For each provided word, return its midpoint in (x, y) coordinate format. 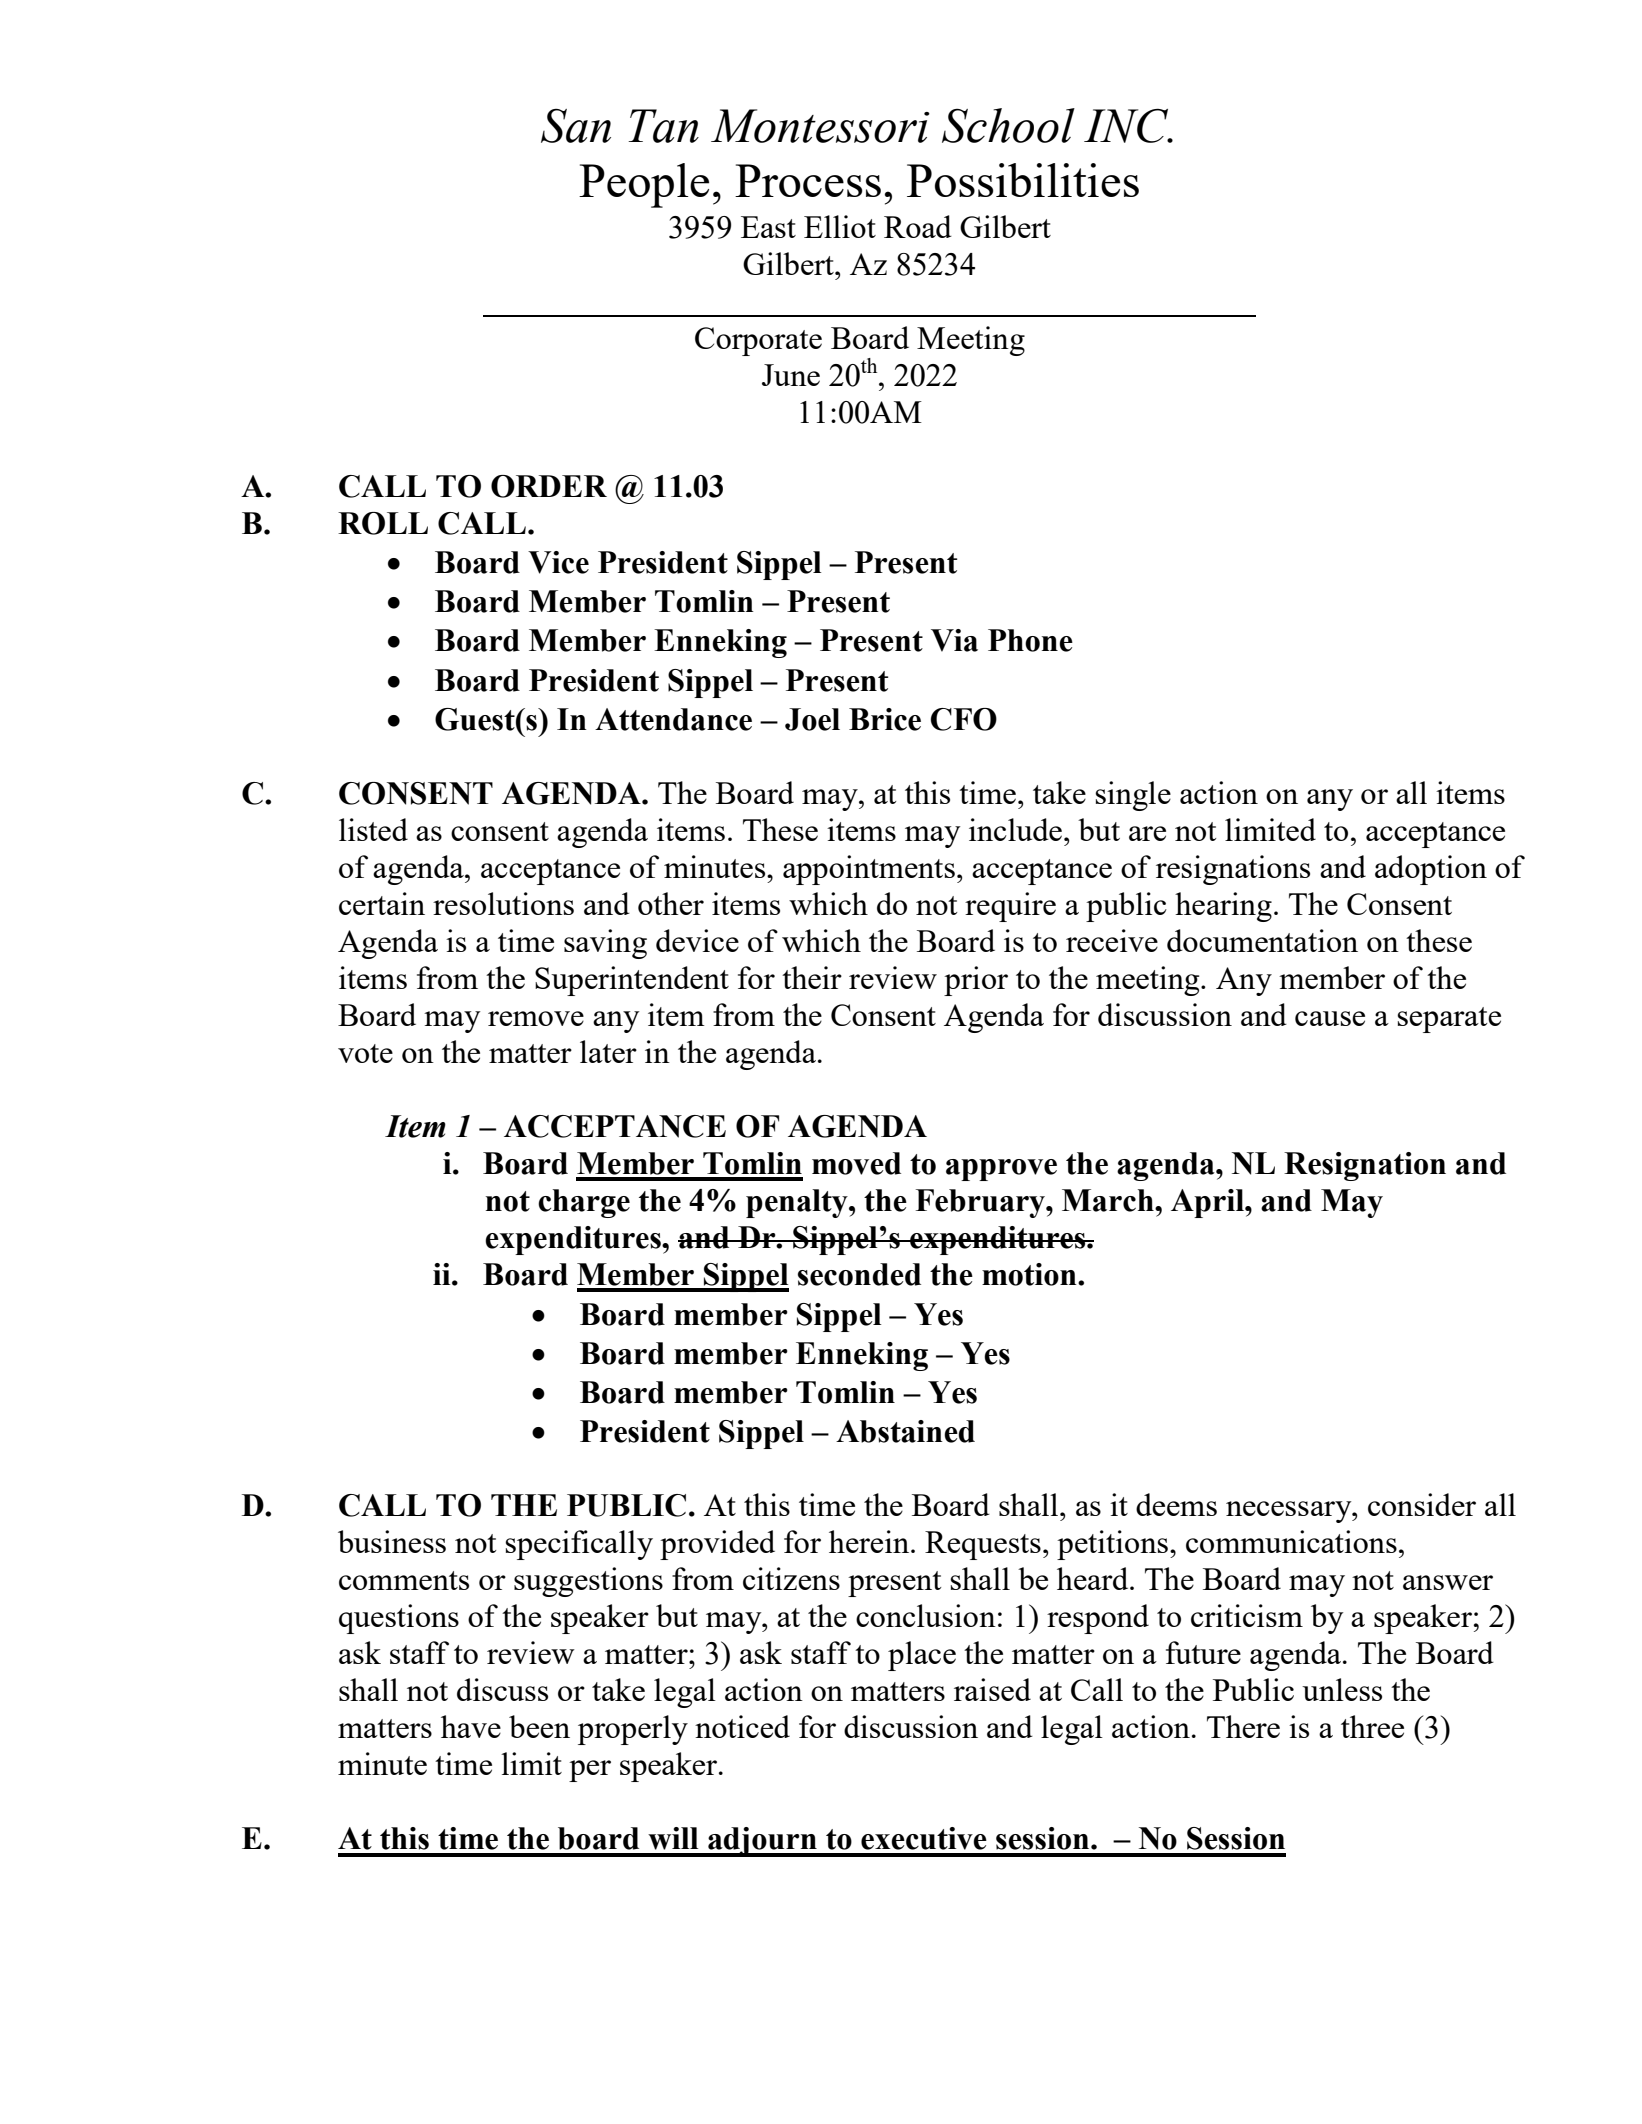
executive (924, 1838)
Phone (1030, 640)
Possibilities (1023, 180)
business (392, 1541)
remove (536, 1018)
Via (954, 640)
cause (1330, 1018)
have (471, 1726)
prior (976, 981)
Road (918, 226)
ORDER (549, 486)
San (576, 126)
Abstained (905, 1431)
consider (1422, 1504)
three (1372, 1726)
